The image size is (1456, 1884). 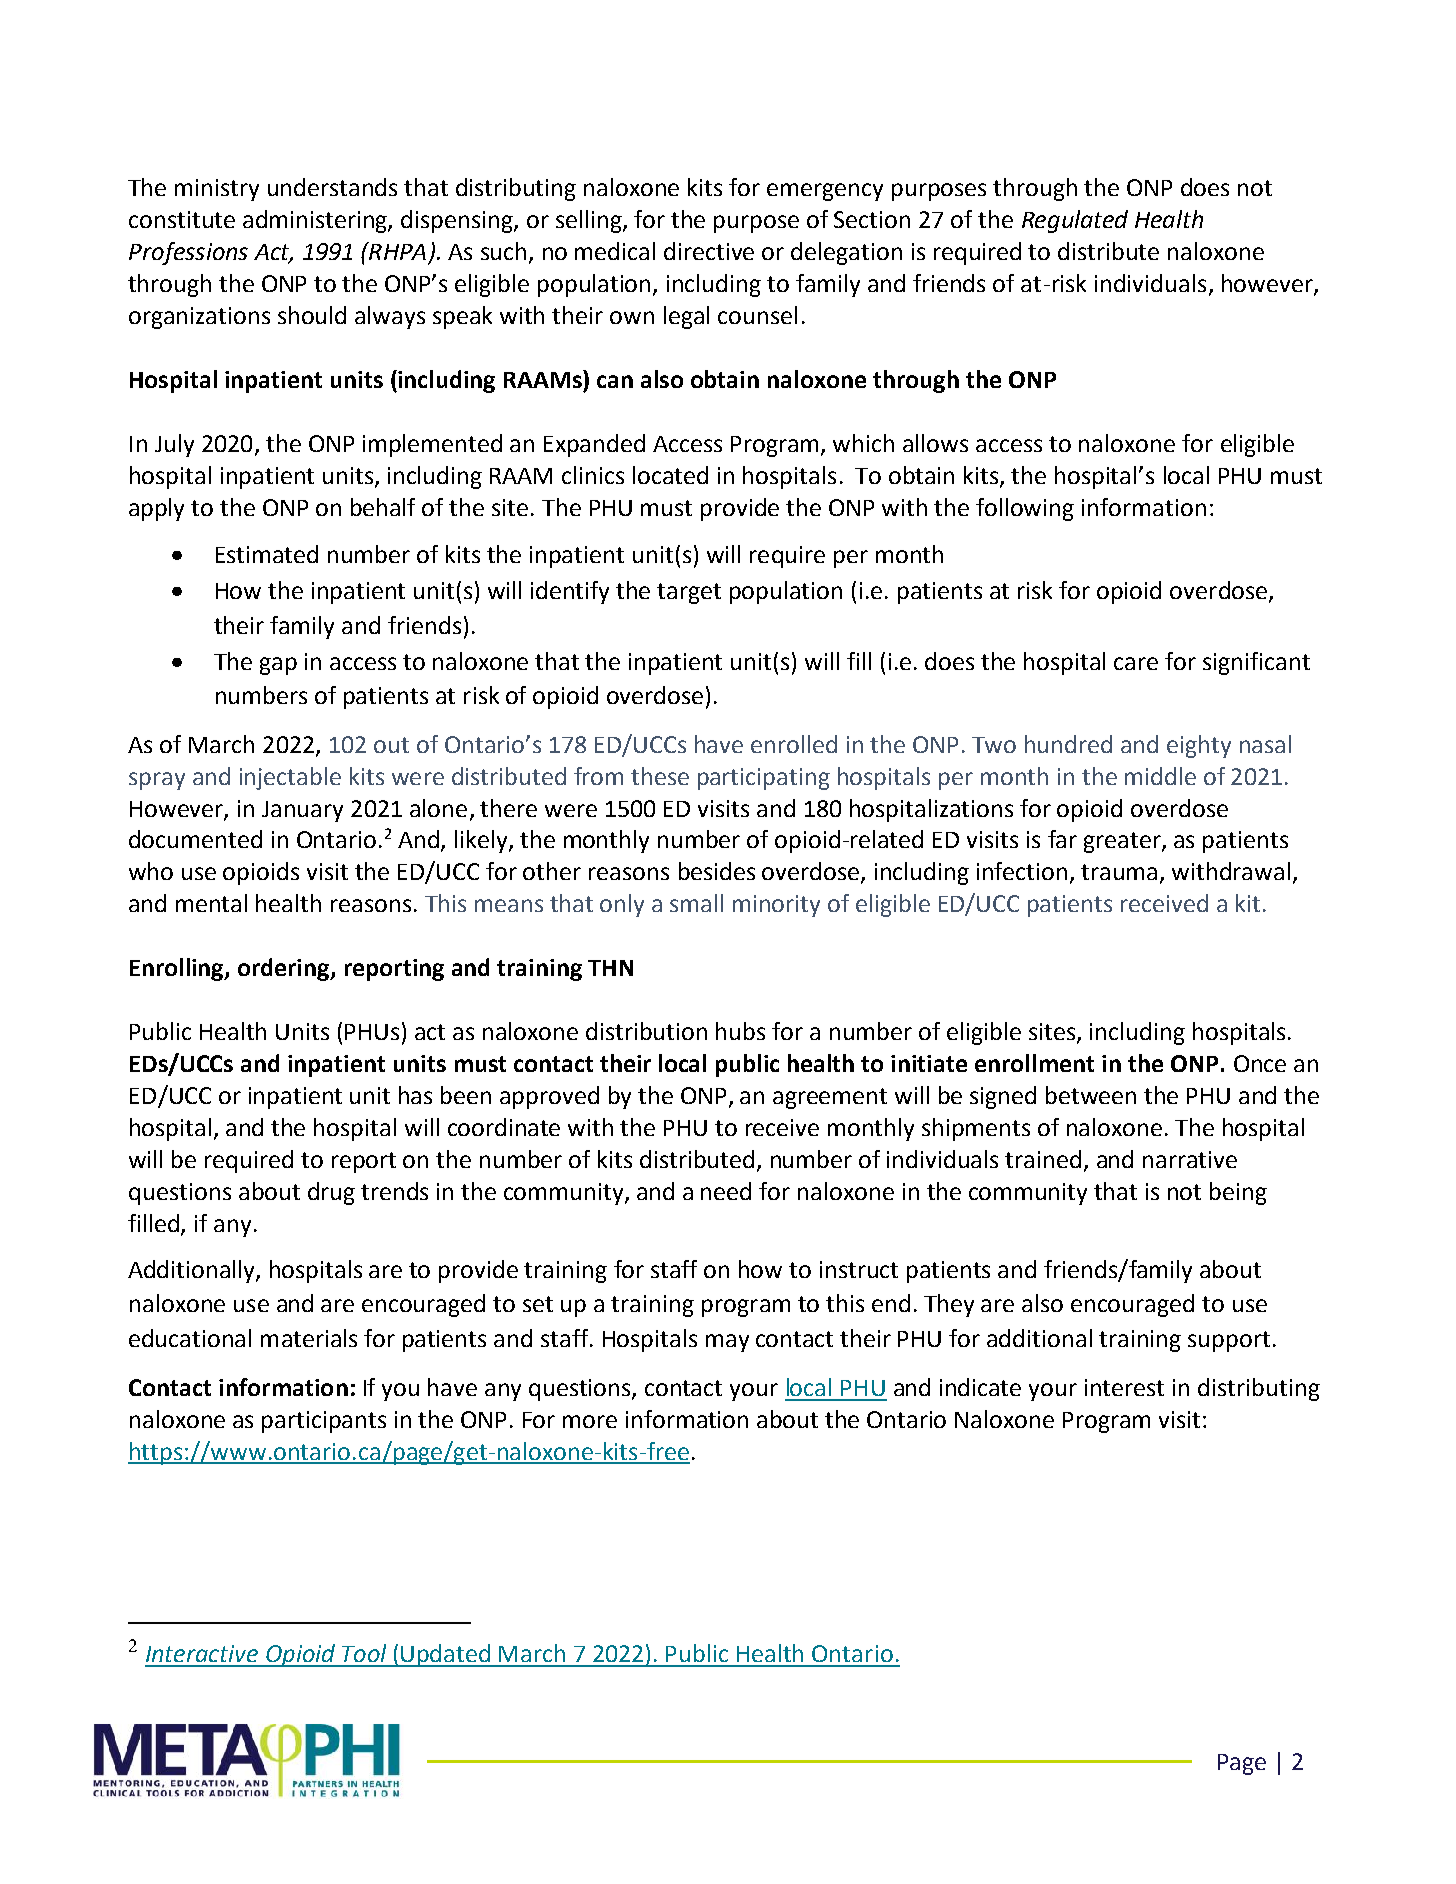 What do you see at coordinates (590, 1421) in the page?
I see `more` at bounding box center [590, 1421].
